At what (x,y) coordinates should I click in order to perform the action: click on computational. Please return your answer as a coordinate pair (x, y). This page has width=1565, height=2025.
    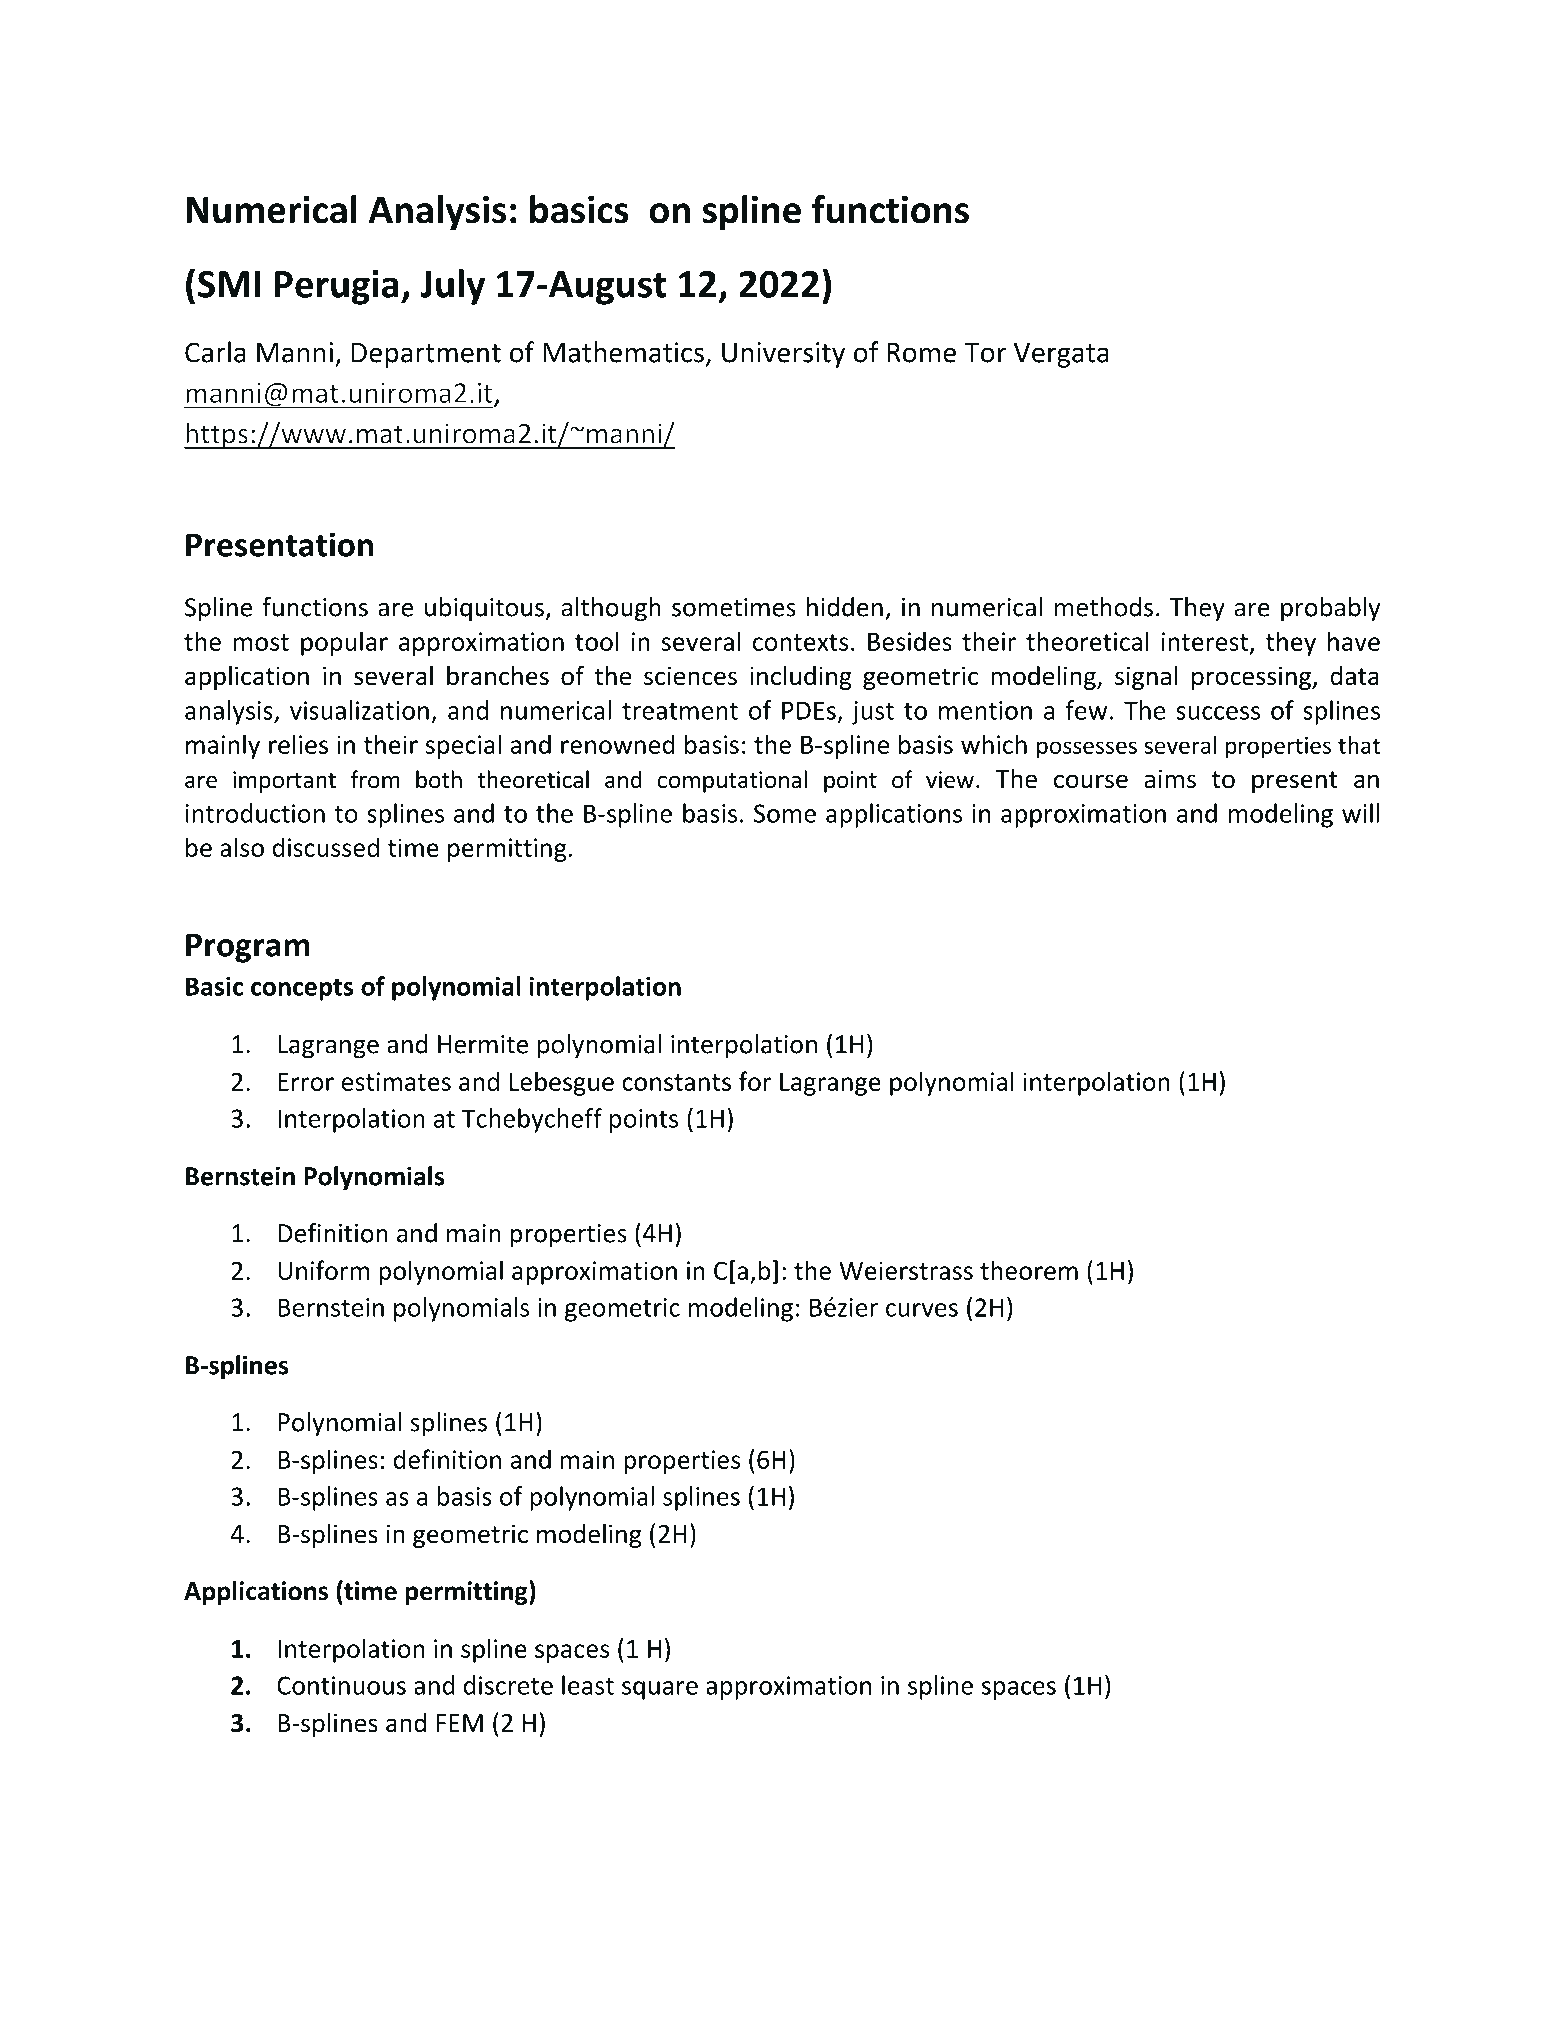
    Looking at the image, I should click on (732, 781).
